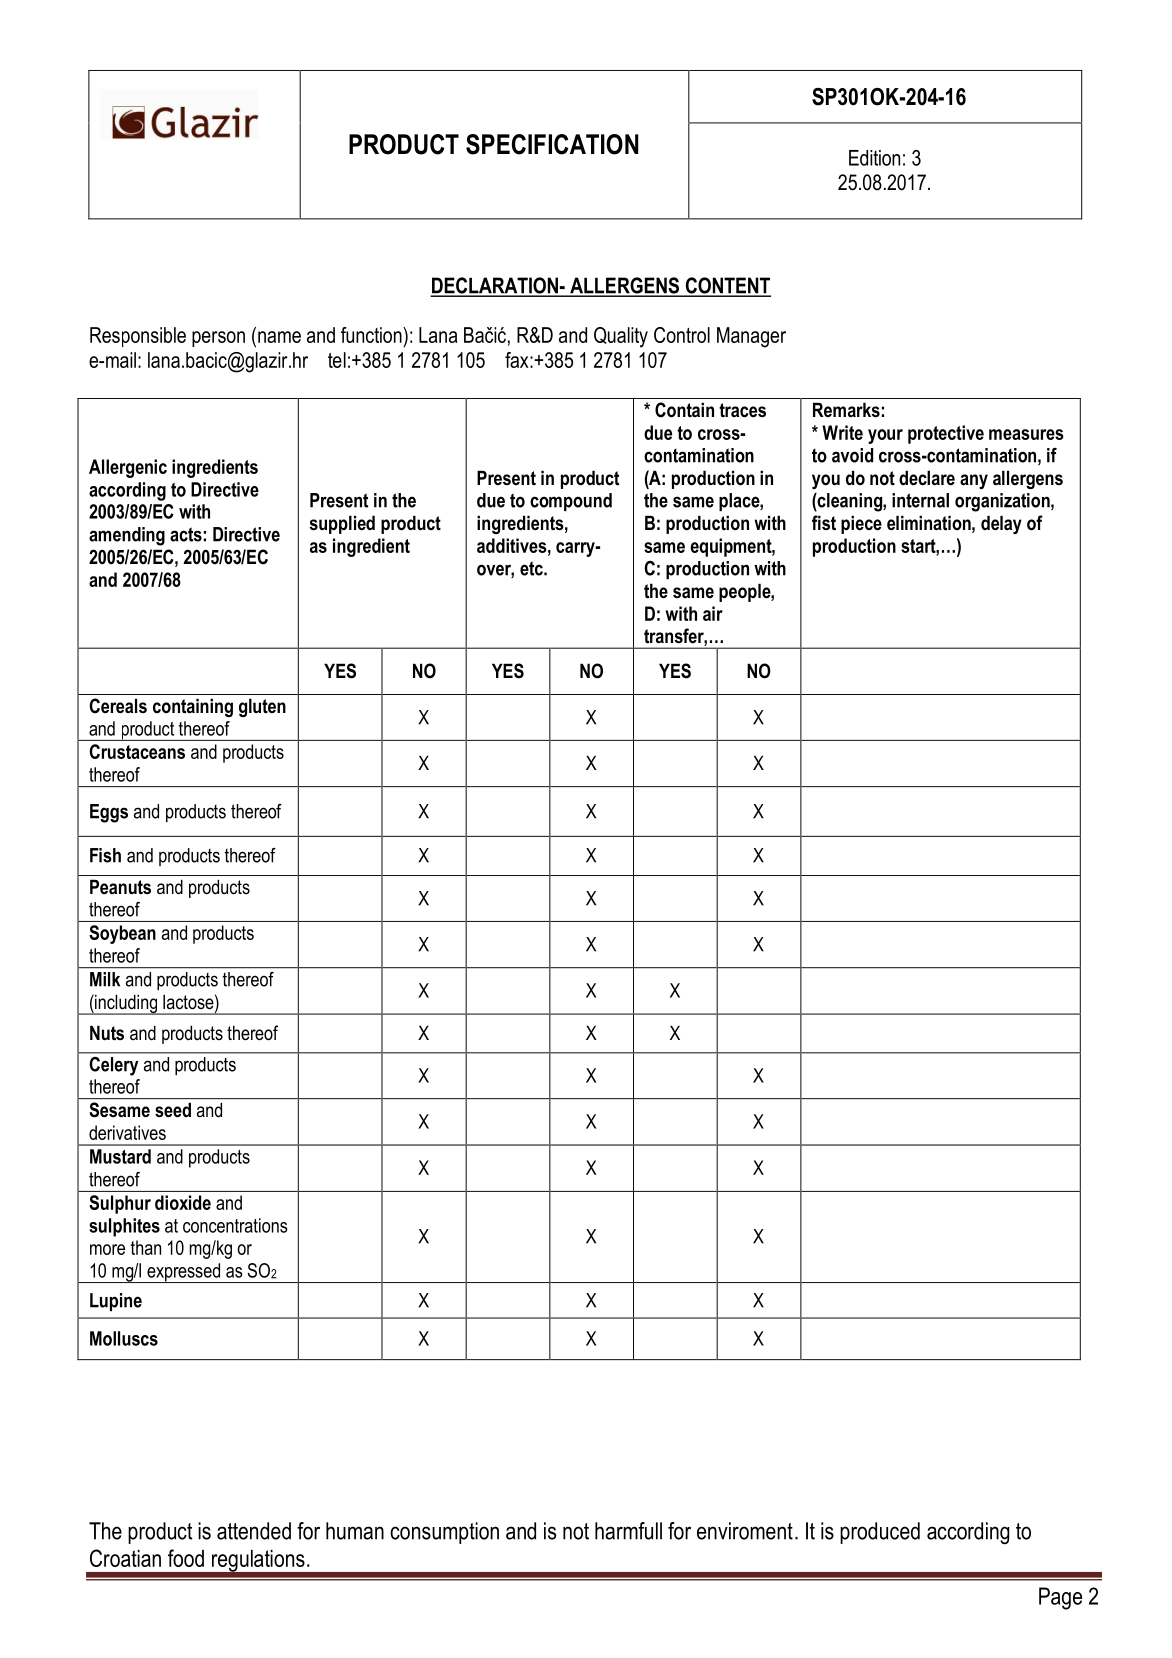 The image size is (1172, 1658). I want to click on Milk, so click(105, 979).
